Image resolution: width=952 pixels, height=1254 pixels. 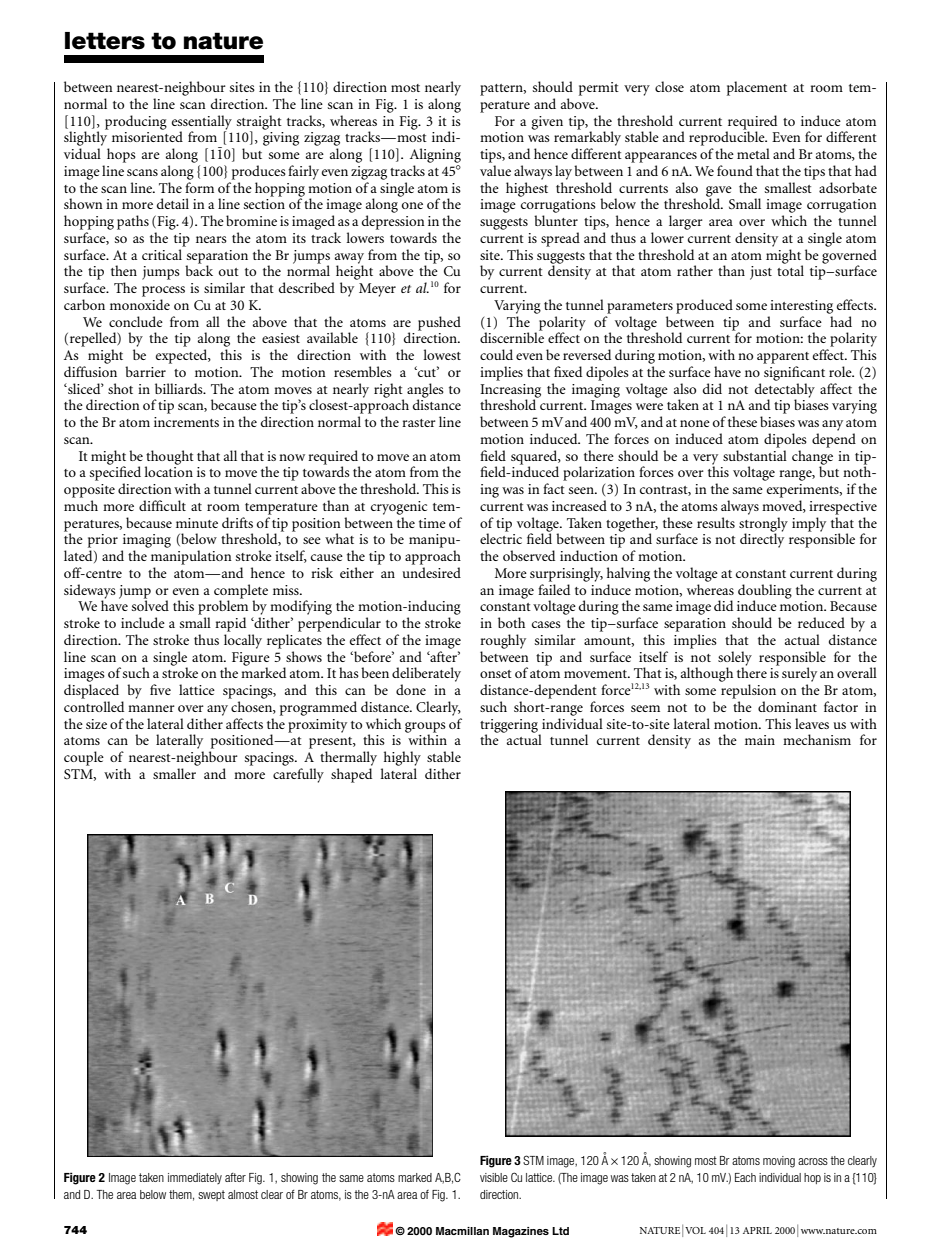 I want to click on placement, so click(x=757, y=88).
